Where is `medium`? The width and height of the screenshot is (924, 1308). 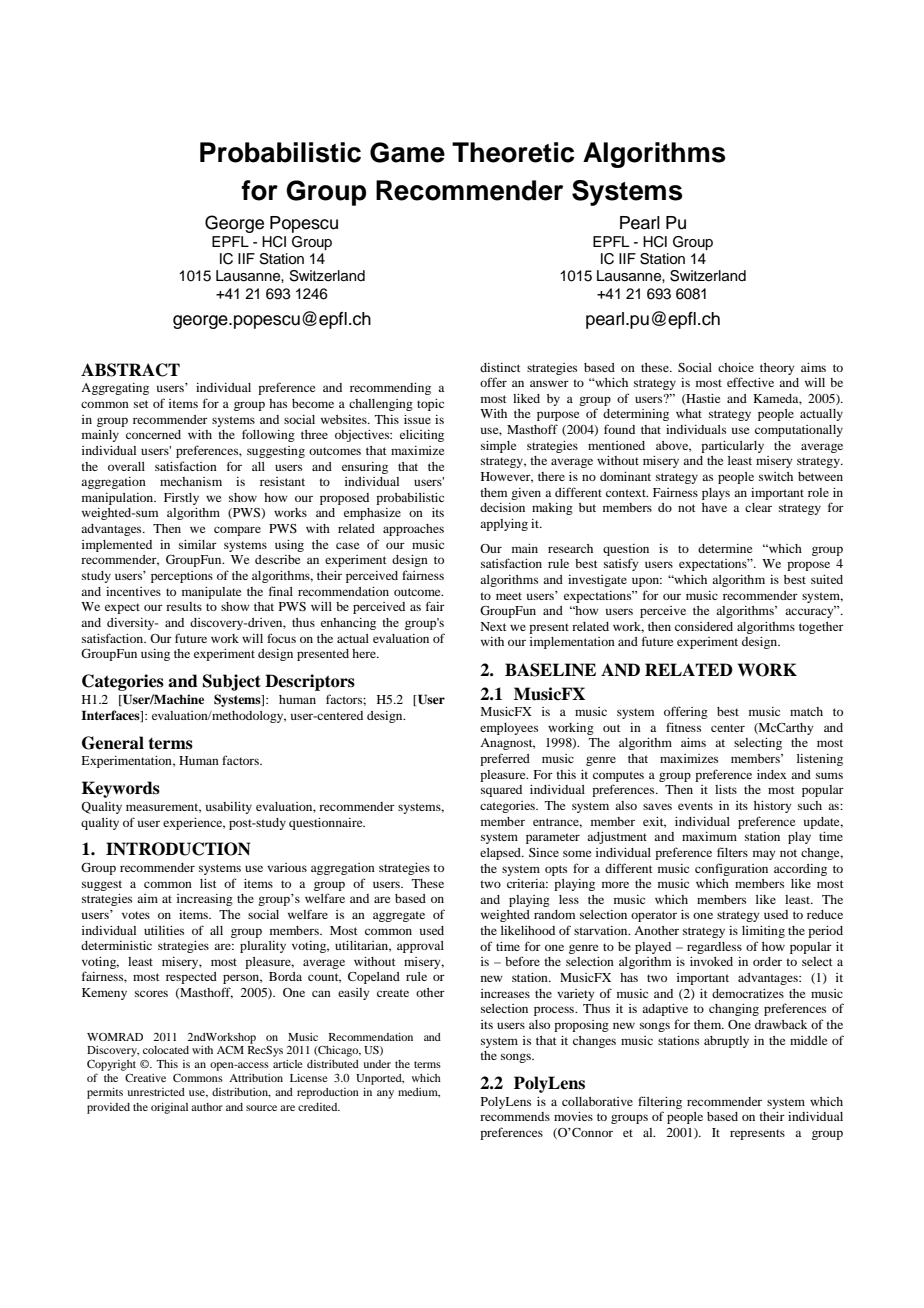 medium is located at coordinates (419, 1092).
